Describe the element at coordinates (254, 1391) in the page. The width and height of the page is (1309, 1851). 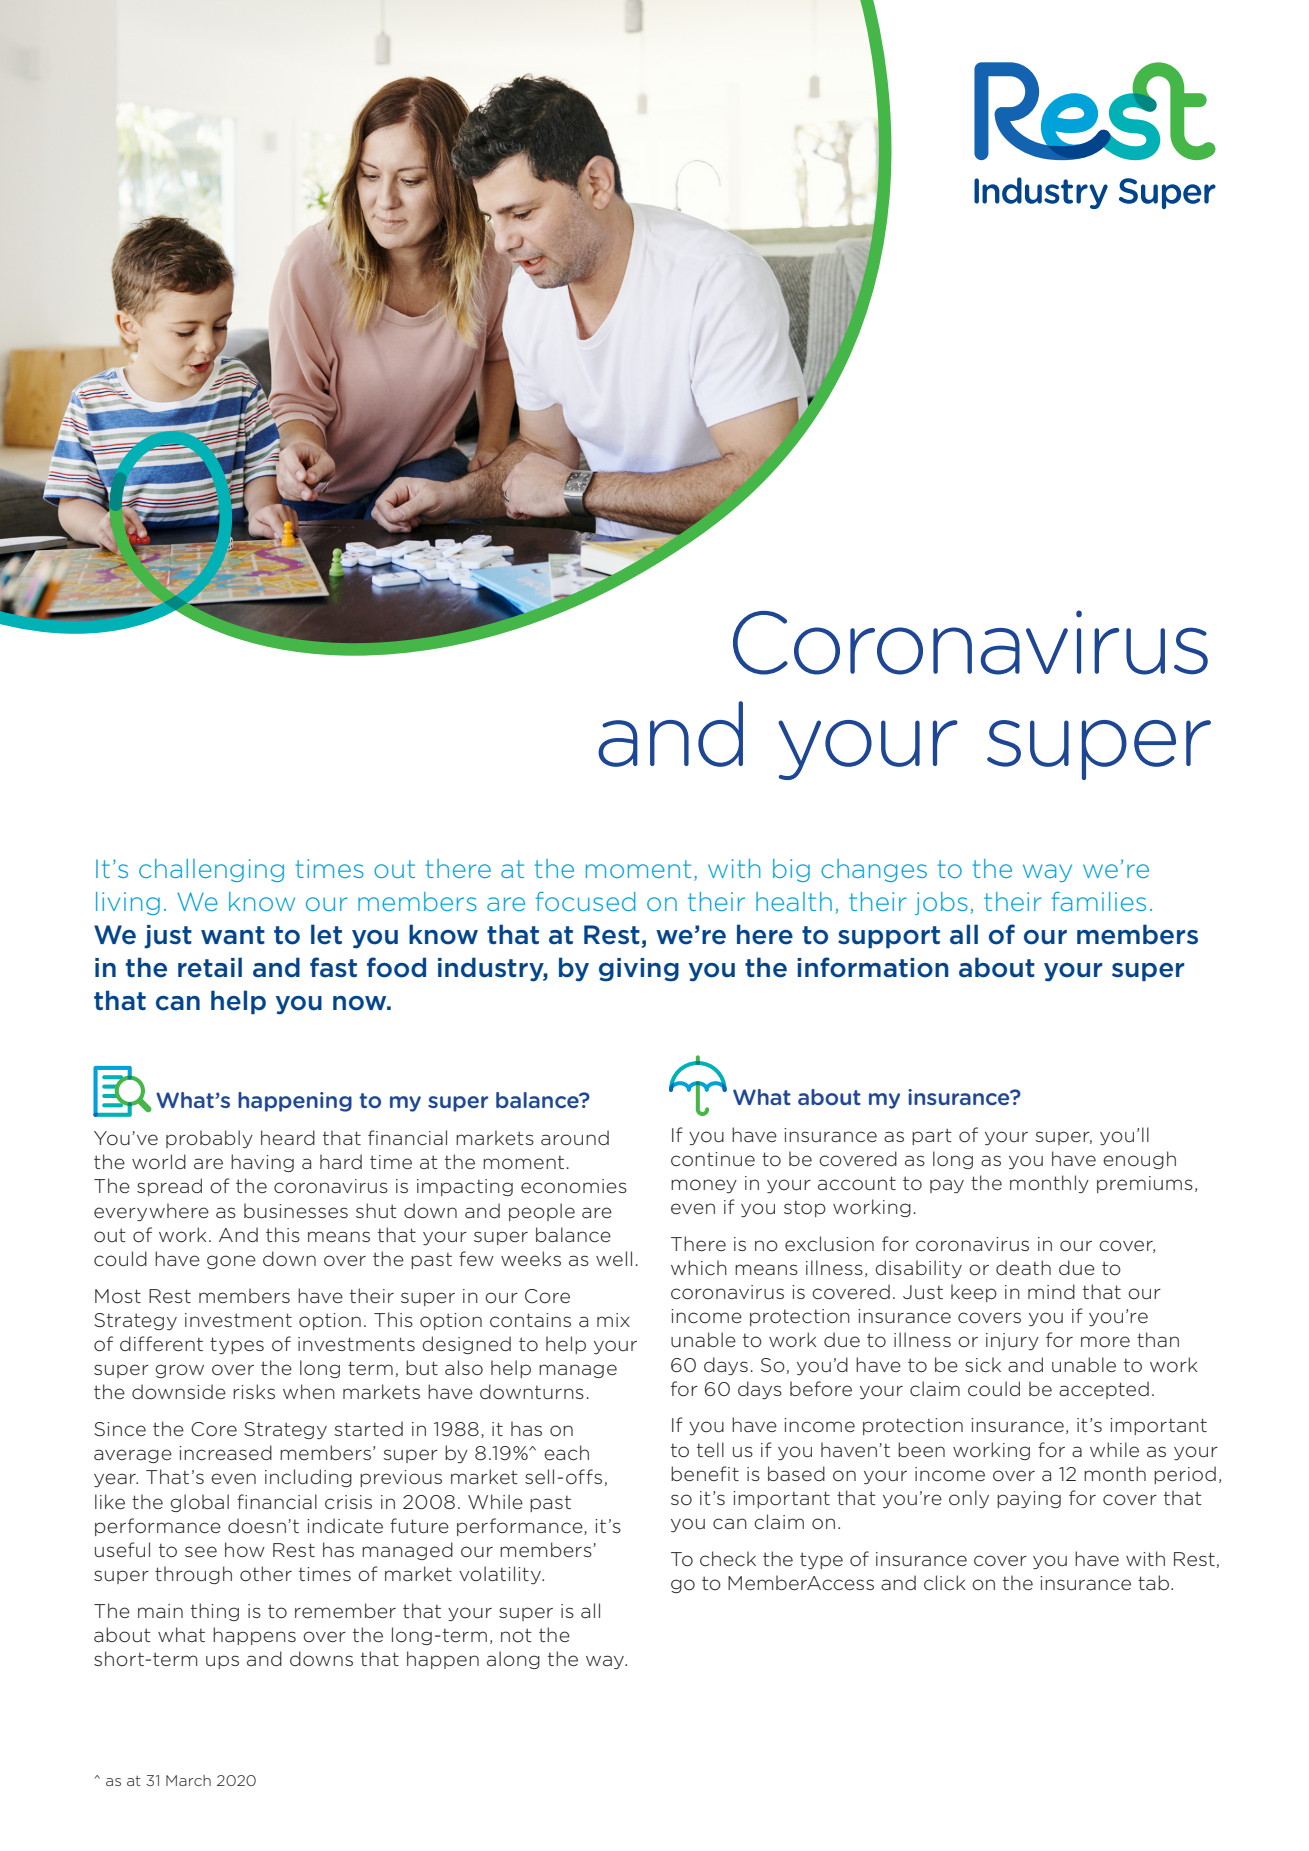
I see `risks` at that location.
